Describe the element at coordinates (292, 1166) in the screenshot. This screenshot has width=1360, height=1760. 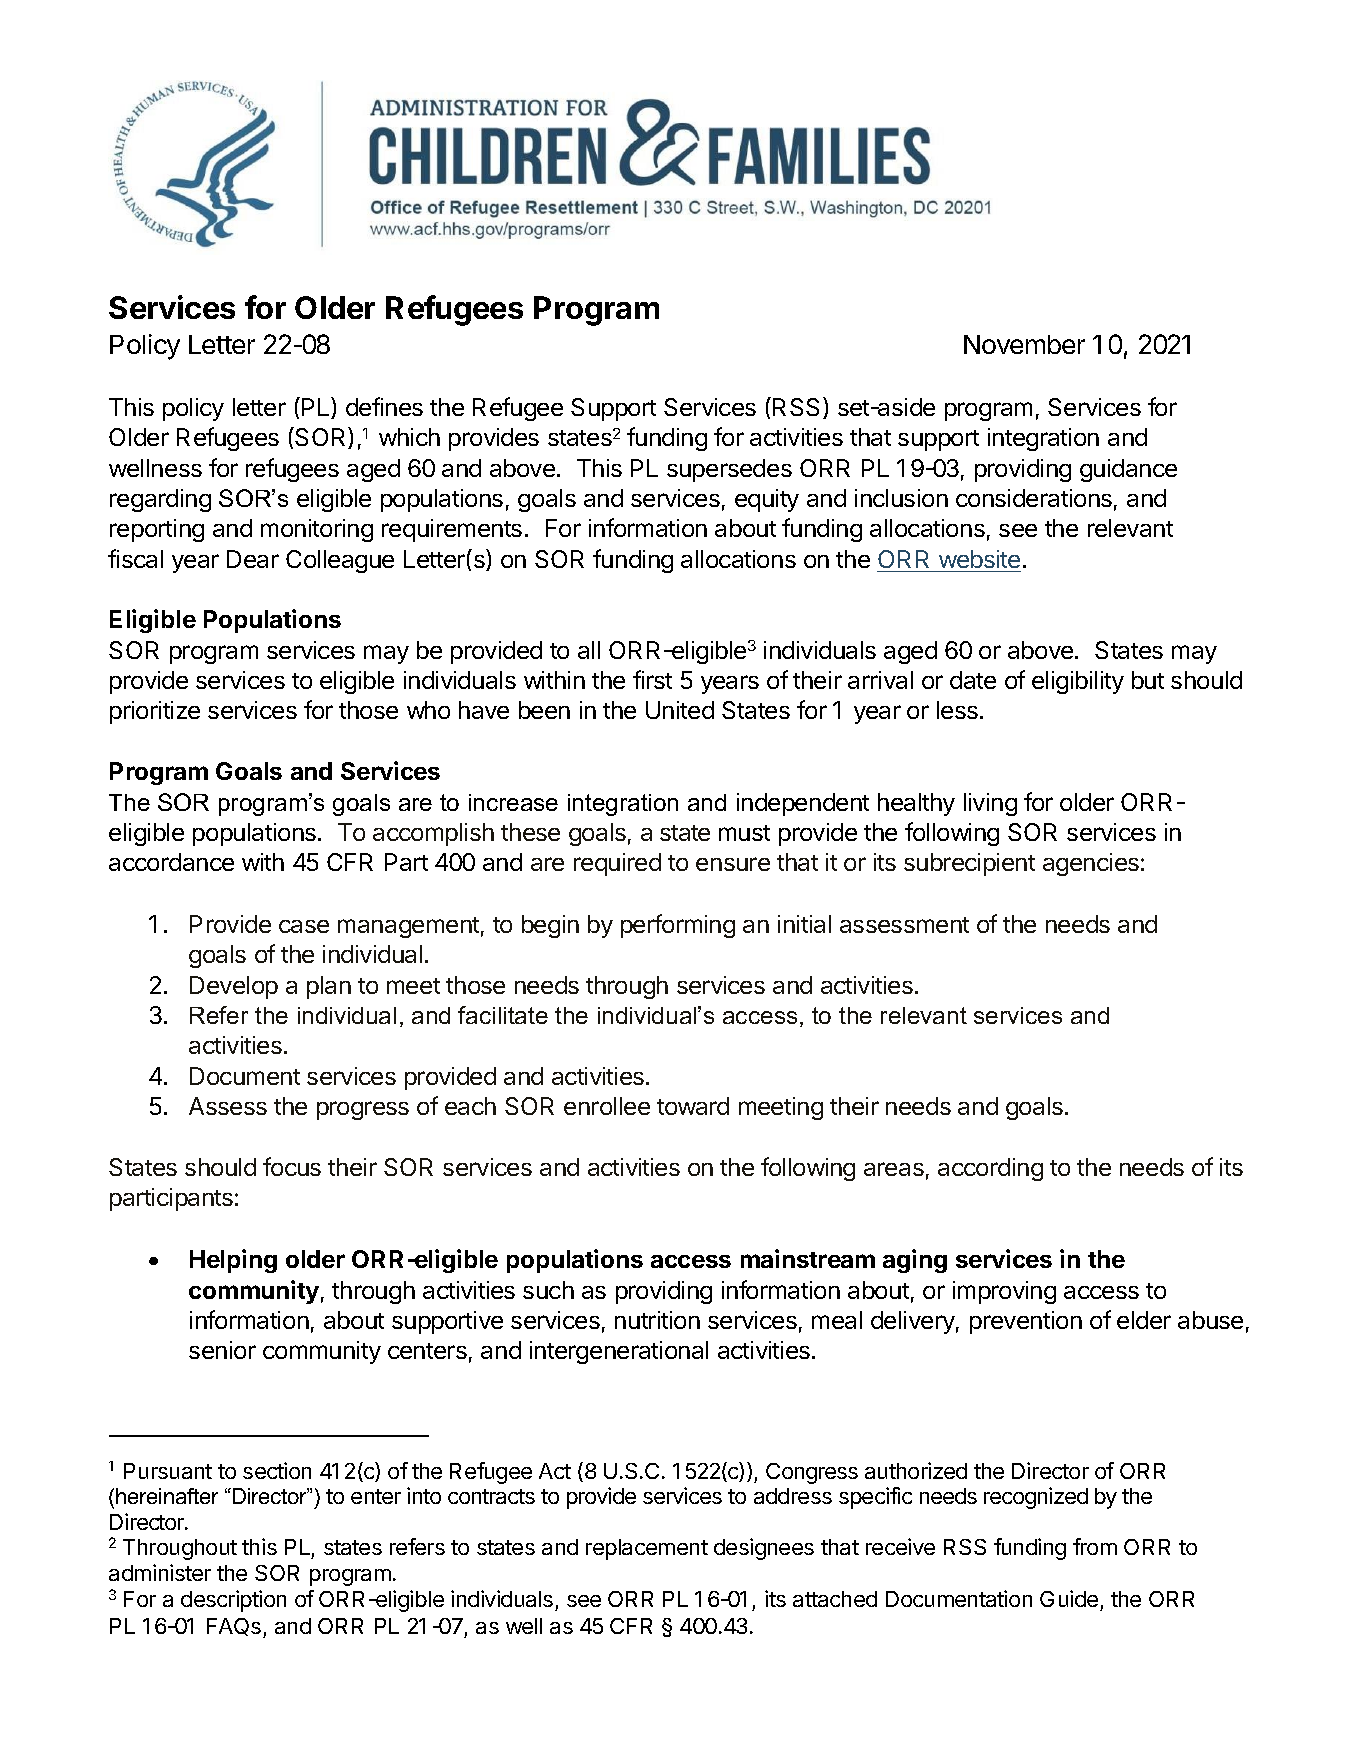
I see `focus` at that location.
